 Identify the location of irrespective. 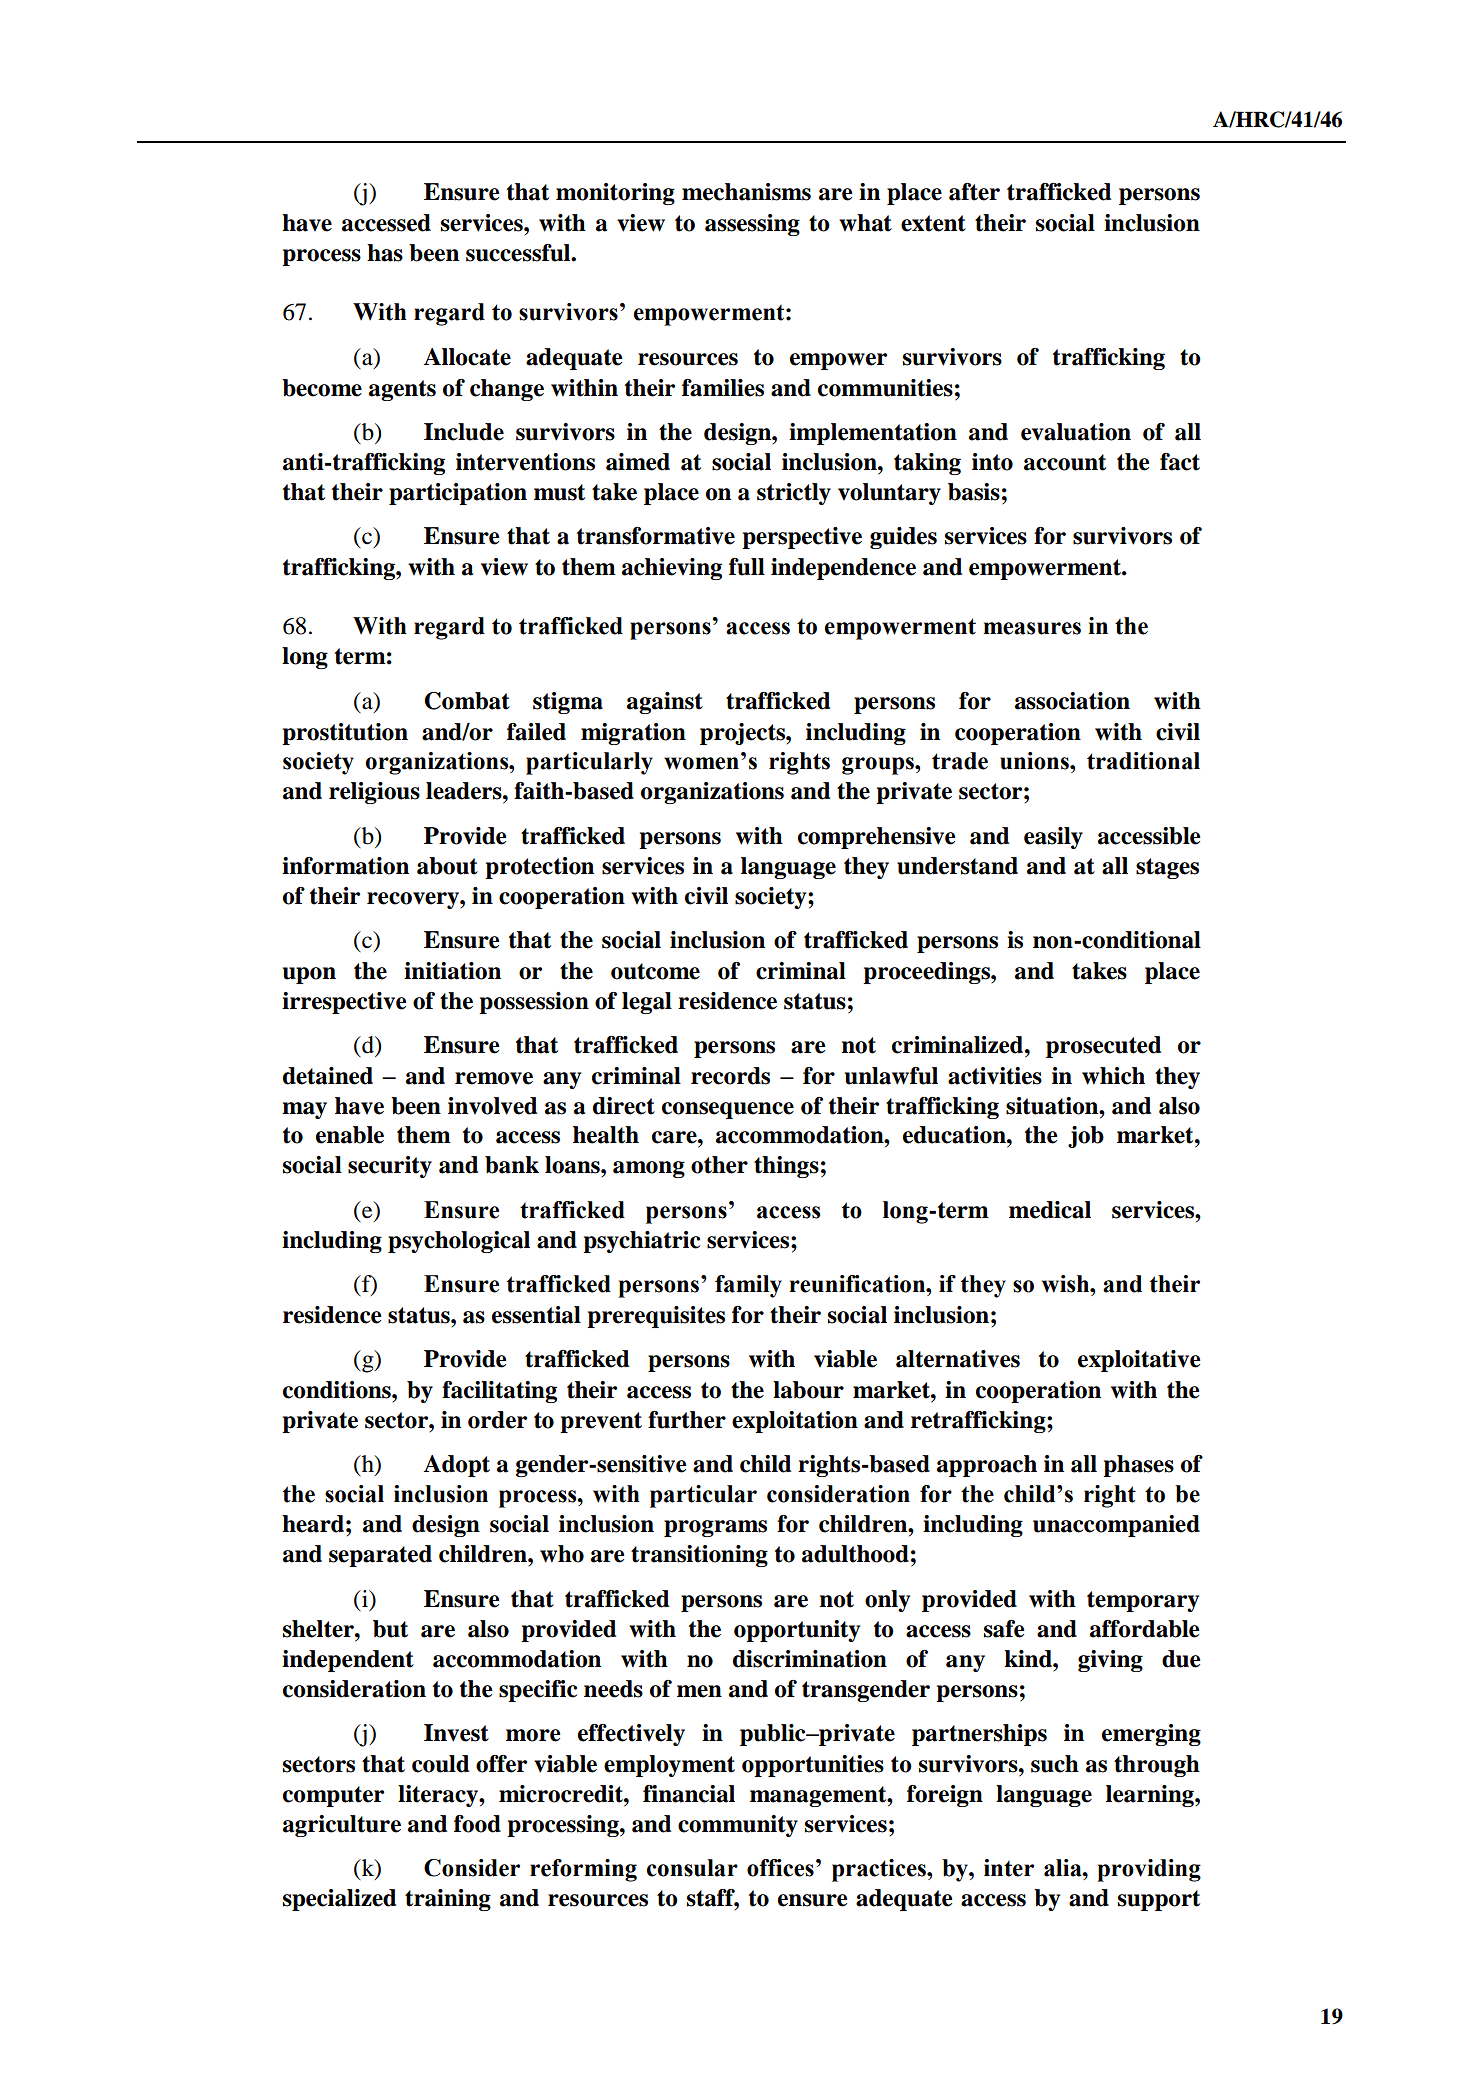
(344, 1003).
